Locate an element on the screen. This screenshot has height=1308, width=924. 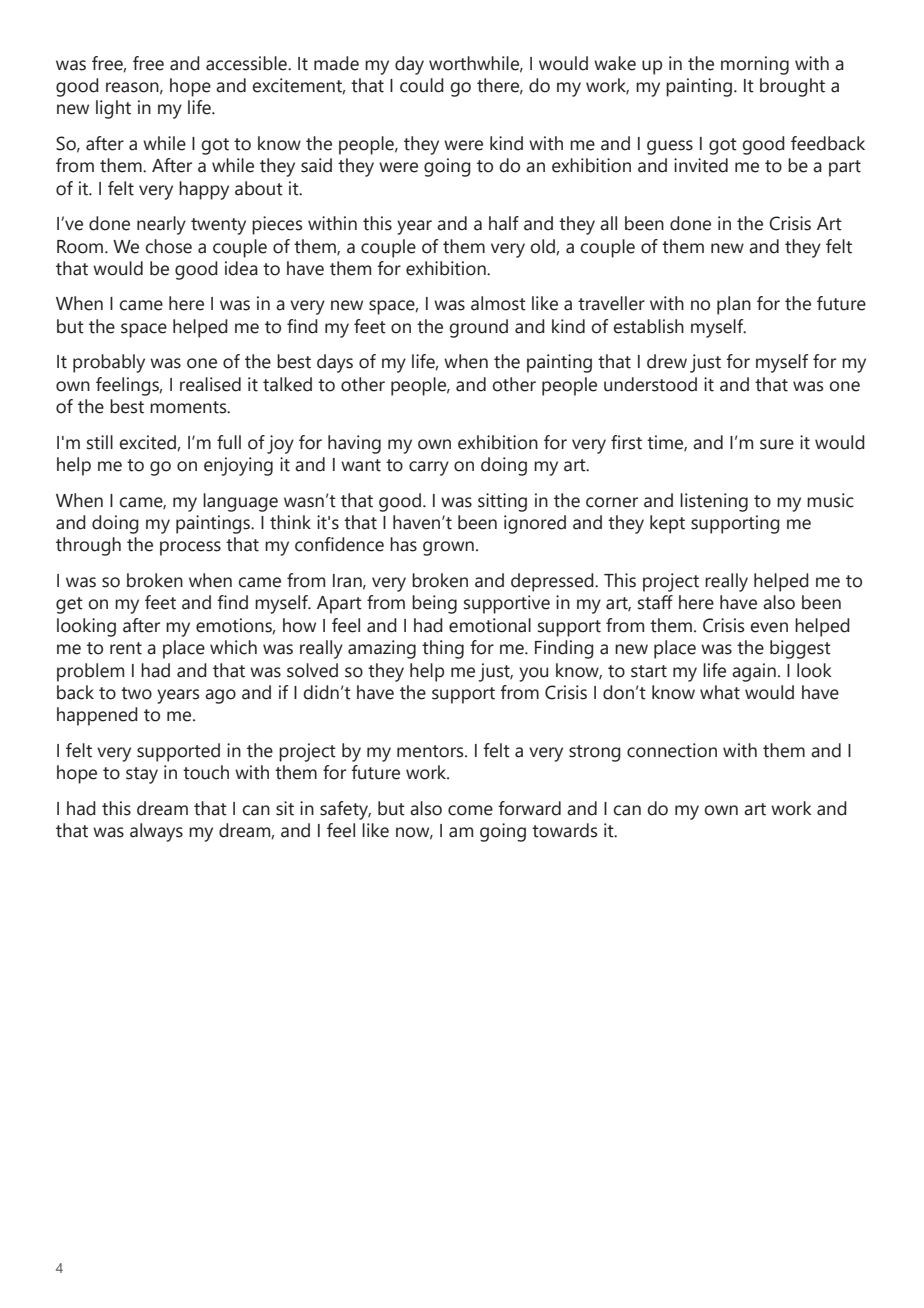
ground is located at coordinates (478, 328).
